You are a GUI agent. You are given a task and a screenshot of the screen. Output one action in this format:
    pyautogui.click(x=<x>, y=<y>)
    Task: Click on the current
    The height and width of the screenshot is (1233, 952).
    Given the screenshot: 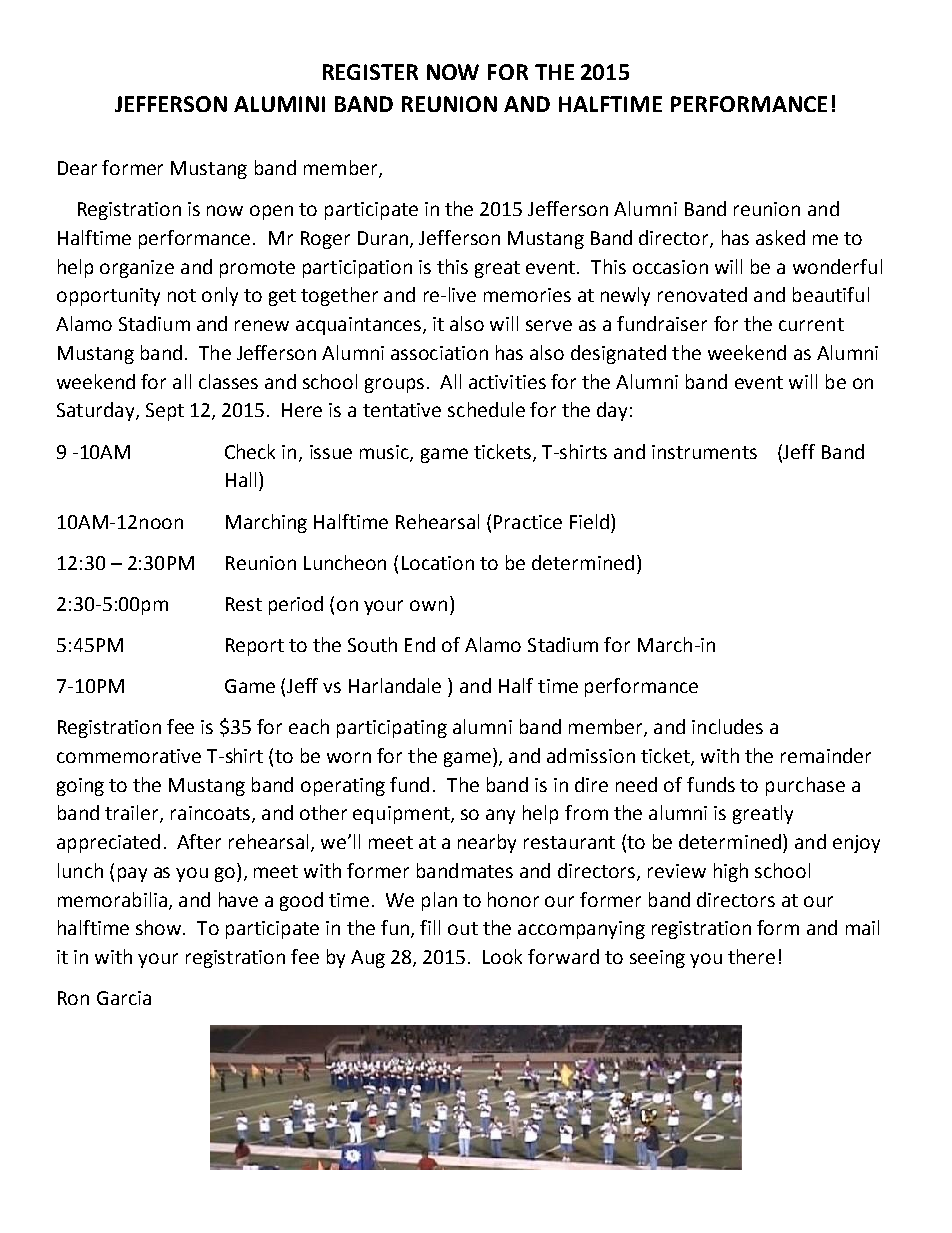 What is the action you would take?
    pyautogui.click(x=811, y=324)
